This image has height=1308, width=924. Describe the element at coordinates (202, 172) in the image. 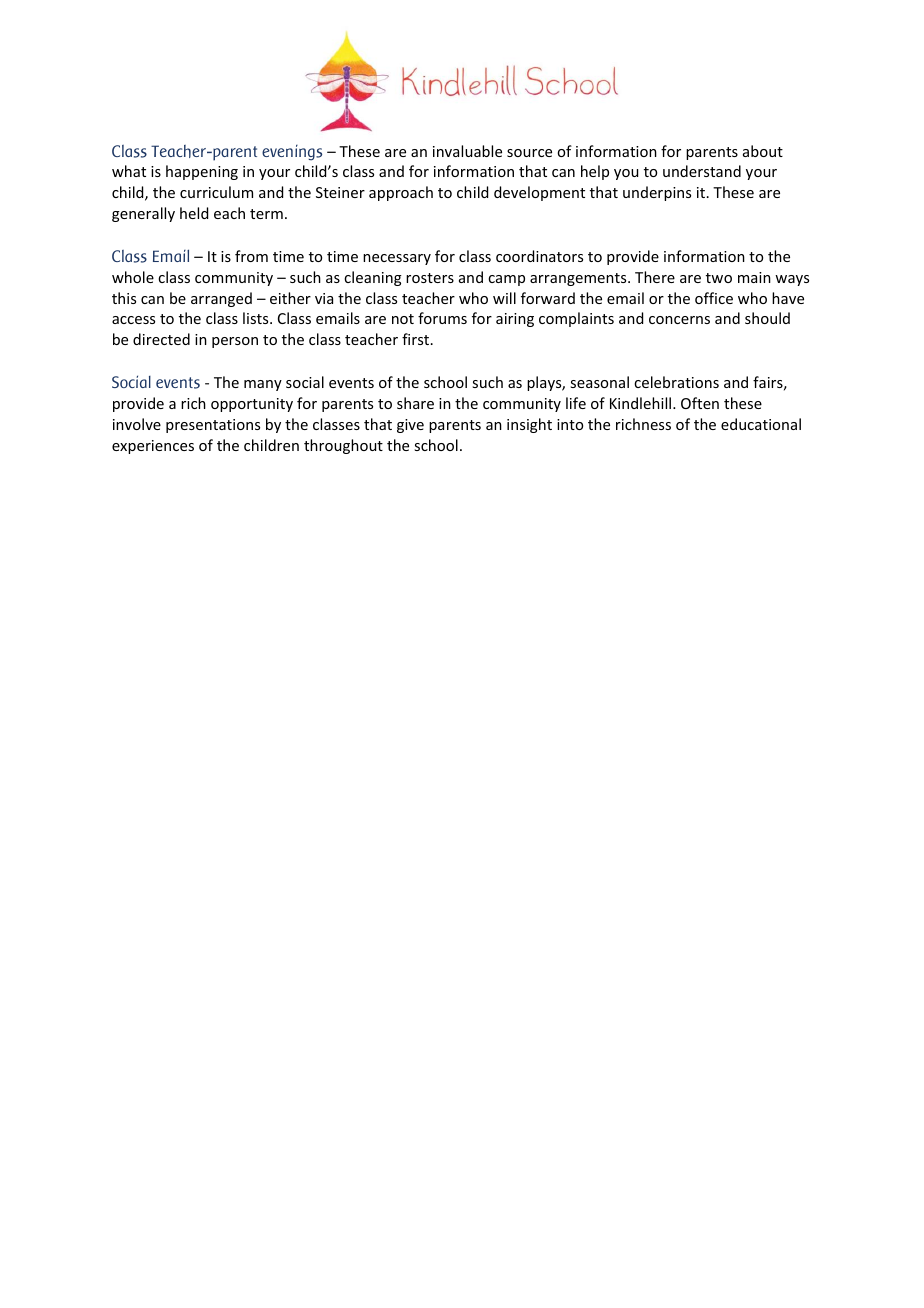

I see `happening` at that location.
